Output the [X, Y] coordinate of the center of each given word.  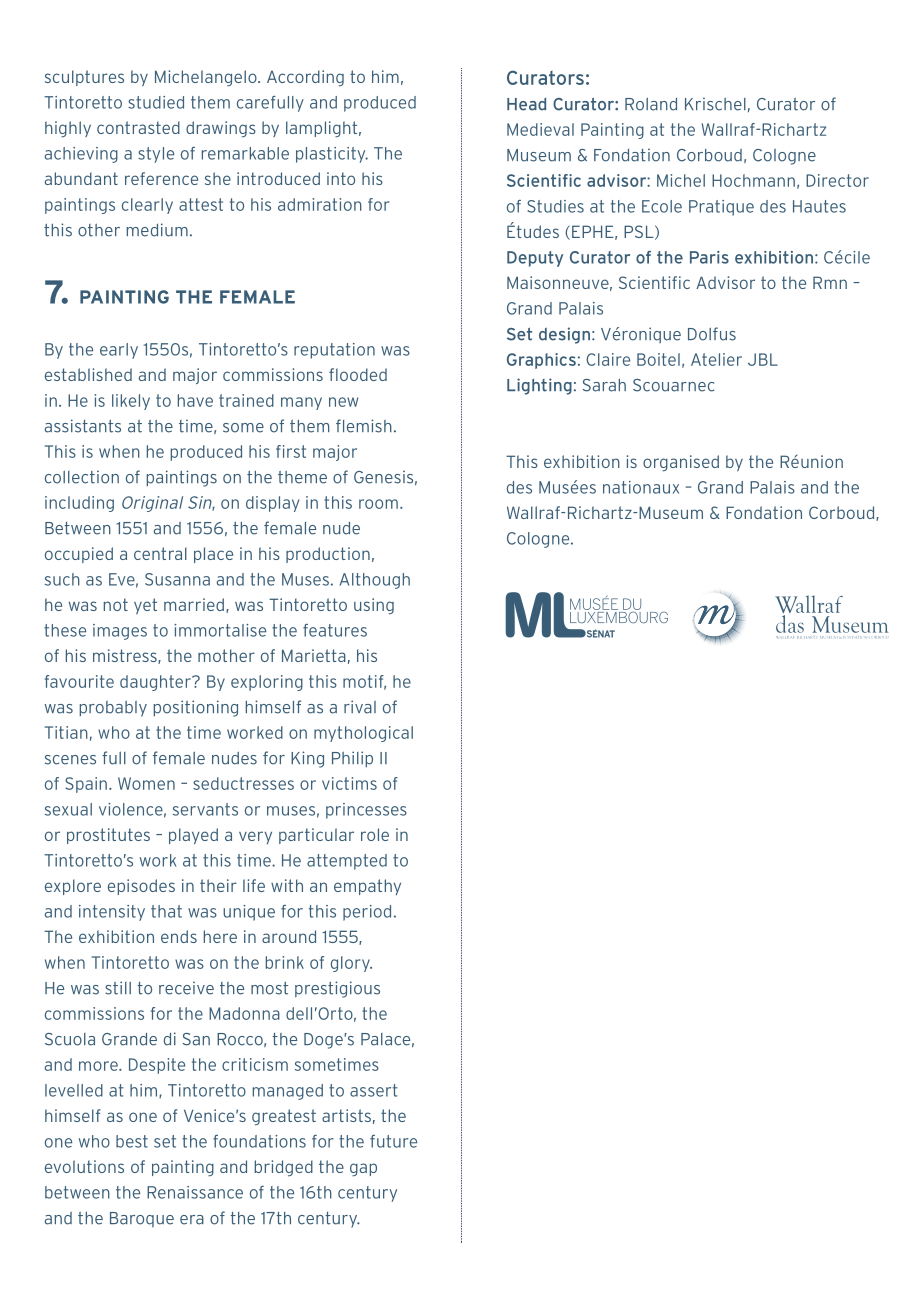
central [160, 553]
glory [351, 964]
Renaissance [195, 1192]
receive [186, 988]
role [375, 834]
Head [526, 104]
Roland [651, 104]
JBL [763, 359]
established [88, 374]
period [367, 913]
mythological [363, 734]
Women [146, 783]
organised [681, 463]
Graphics [541, 361]
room [378, 504]
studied [156, 102]
